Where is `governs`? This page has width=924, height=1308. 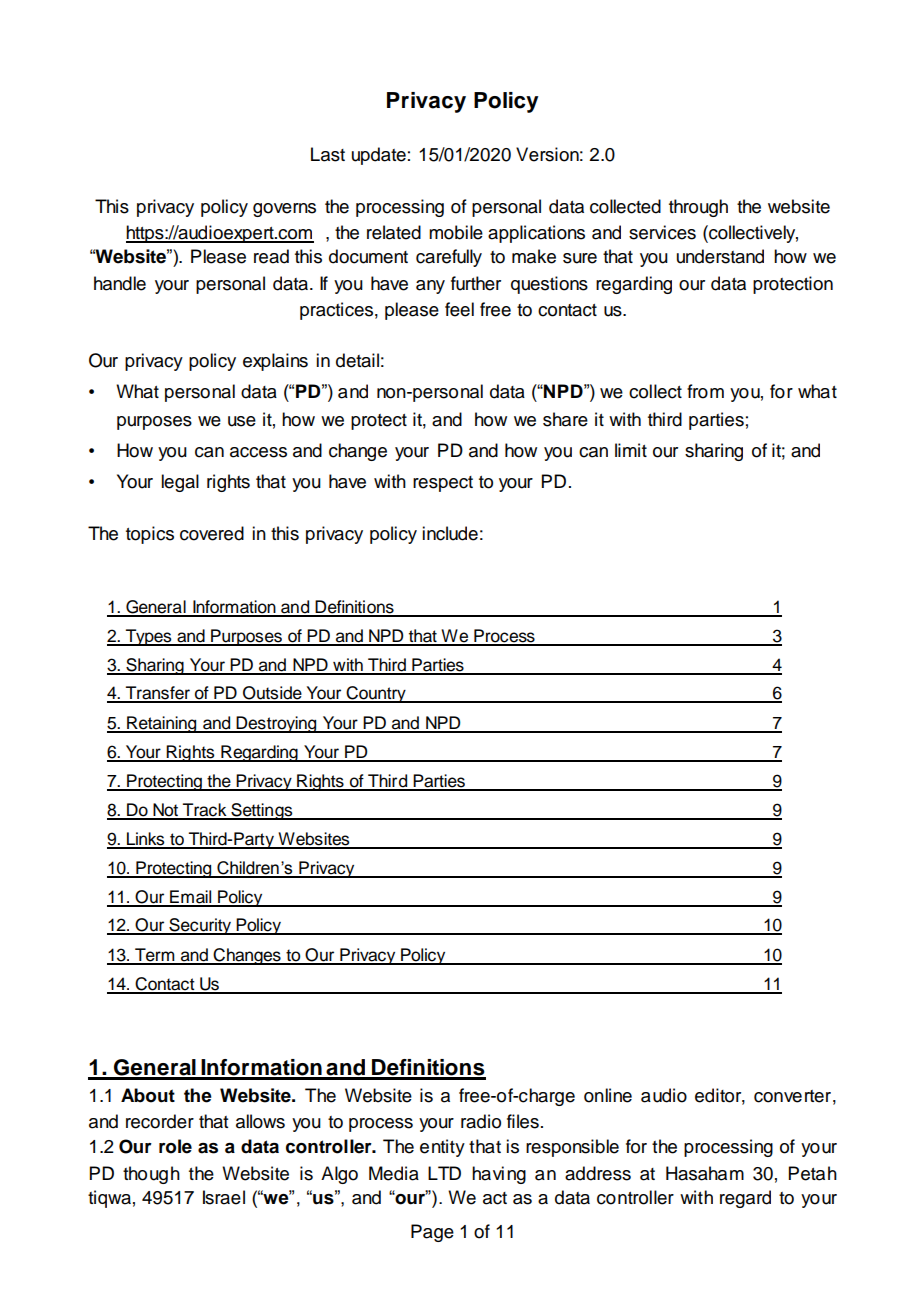 governs is located at coordinates (284, 210).
